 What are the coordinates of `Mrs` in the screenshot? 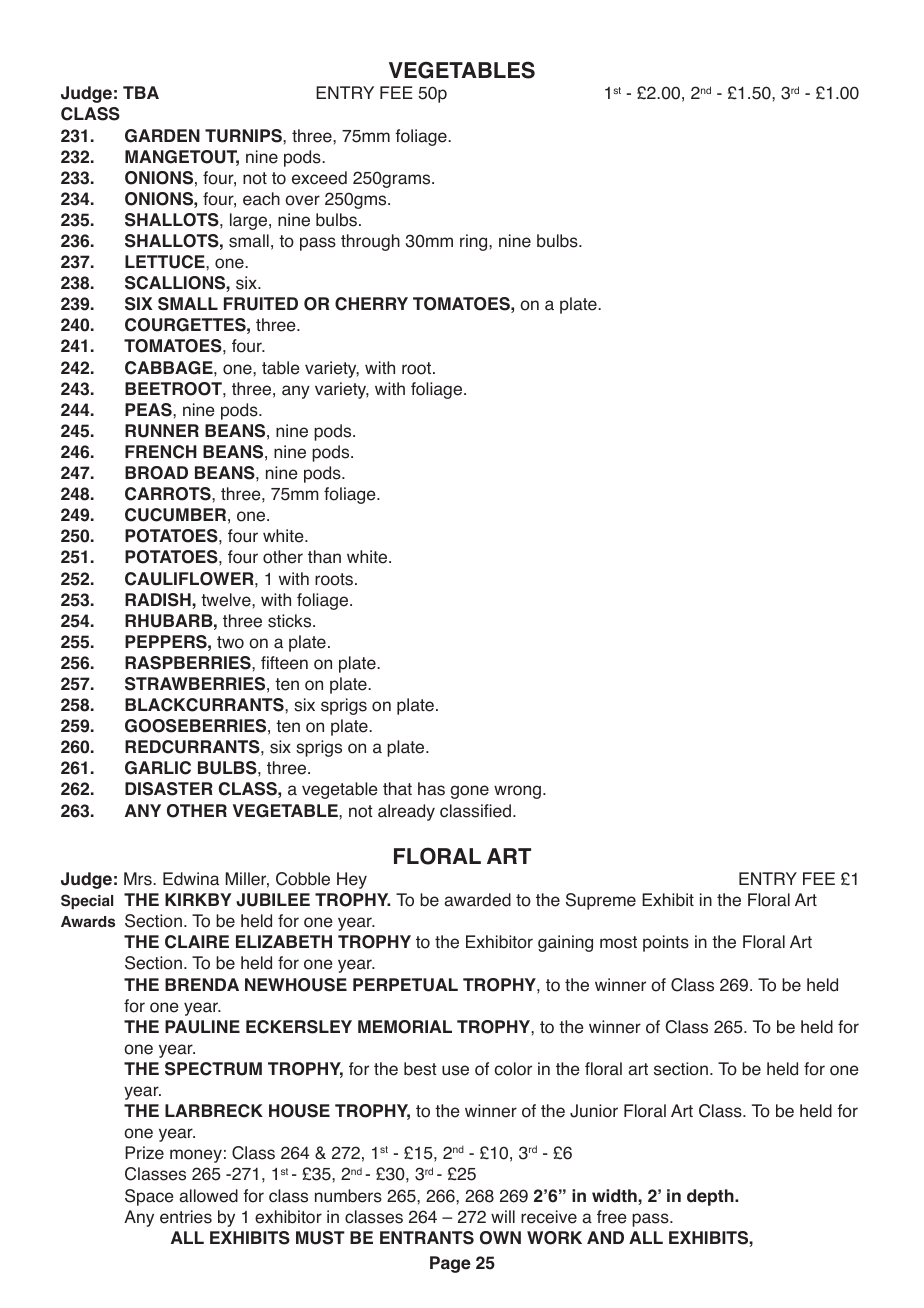 It's located at (139, 879).
